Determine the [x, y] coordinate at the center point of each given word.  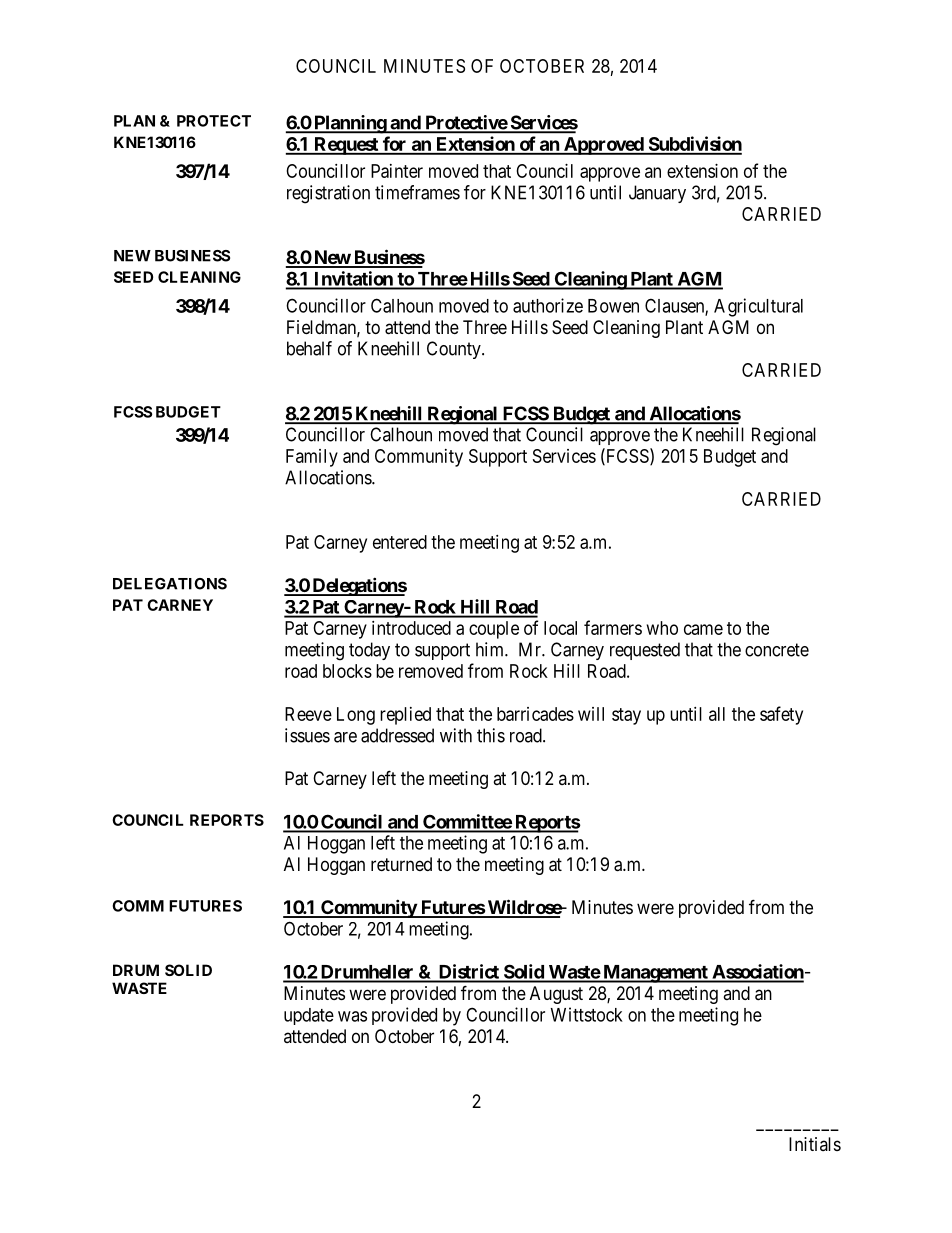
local [560, 628]
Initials [815, 1144]
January [657, 194]
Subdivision [694, 145]
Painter [397, 171]
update [309, 1016]
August [556, 995]
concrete [777, 650]
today [369, 651]
